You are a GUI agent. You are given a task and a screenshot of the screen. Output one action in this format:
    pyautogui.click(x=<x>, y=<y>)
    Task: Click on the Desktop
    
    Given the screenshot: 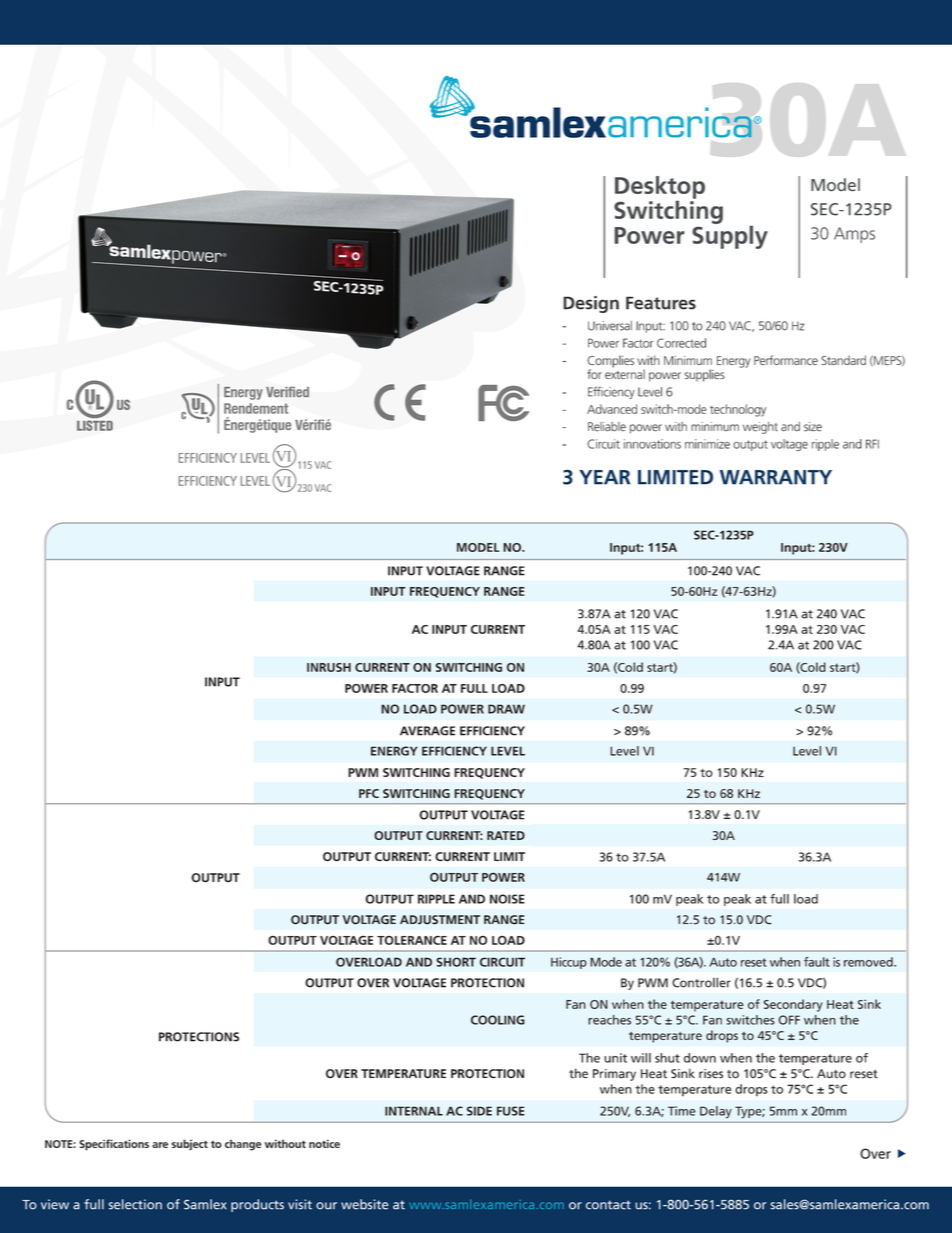 What is the action you would take?
    pyautogui.click(x=660, y=187)
